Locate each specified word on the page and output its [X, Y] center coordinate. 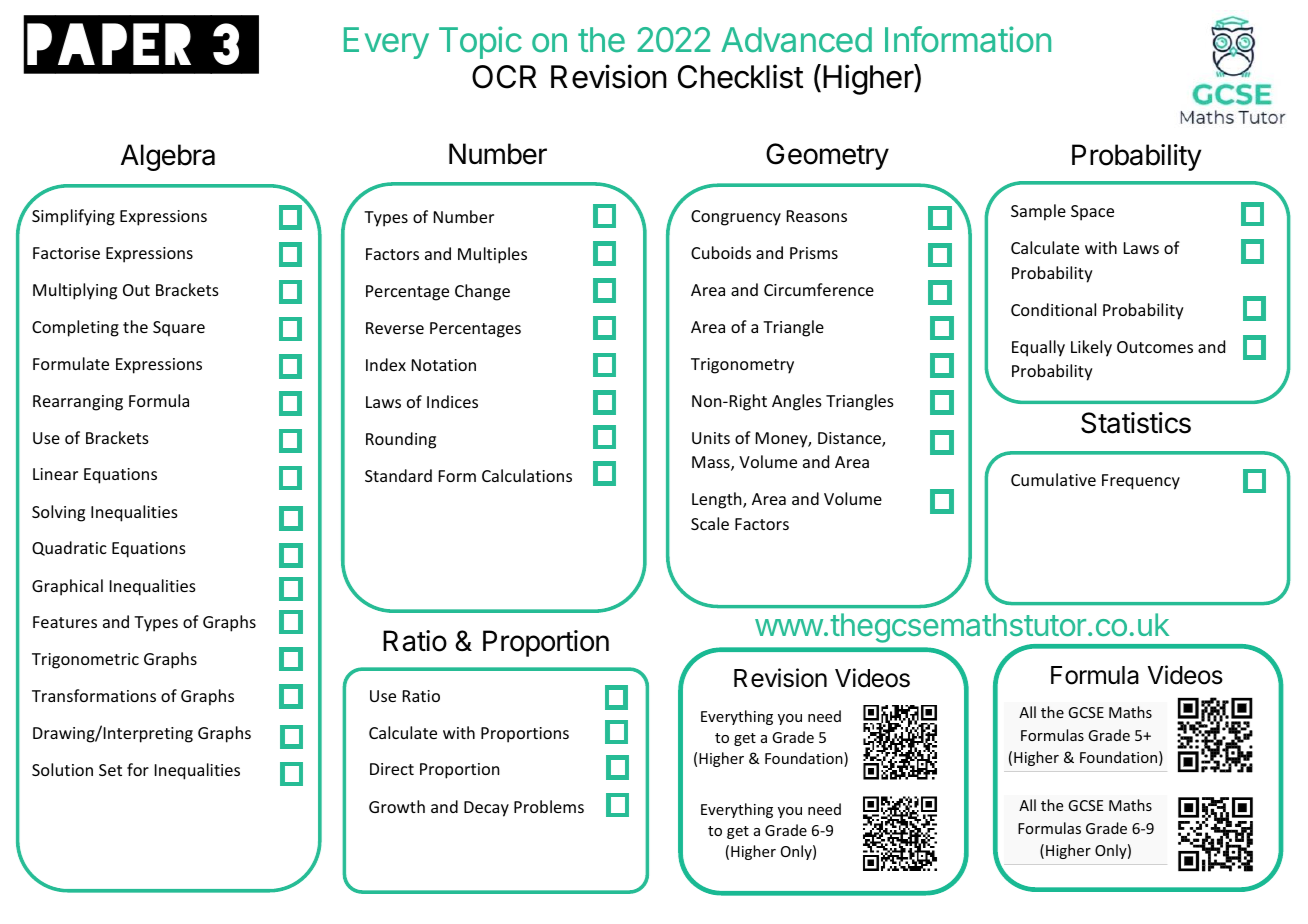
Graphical [67, 587]
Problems [549, 806]
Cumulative [1053, 479]
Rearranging [78, 403]
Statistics [1136, 423]
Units [711, 438]
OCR [504, 77]
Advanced [796, 40]
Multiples [492, 255]
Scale [710, 523]
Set [110, 770]
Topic [480, 42]
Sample [1038, 212]
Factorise [66, 253]
